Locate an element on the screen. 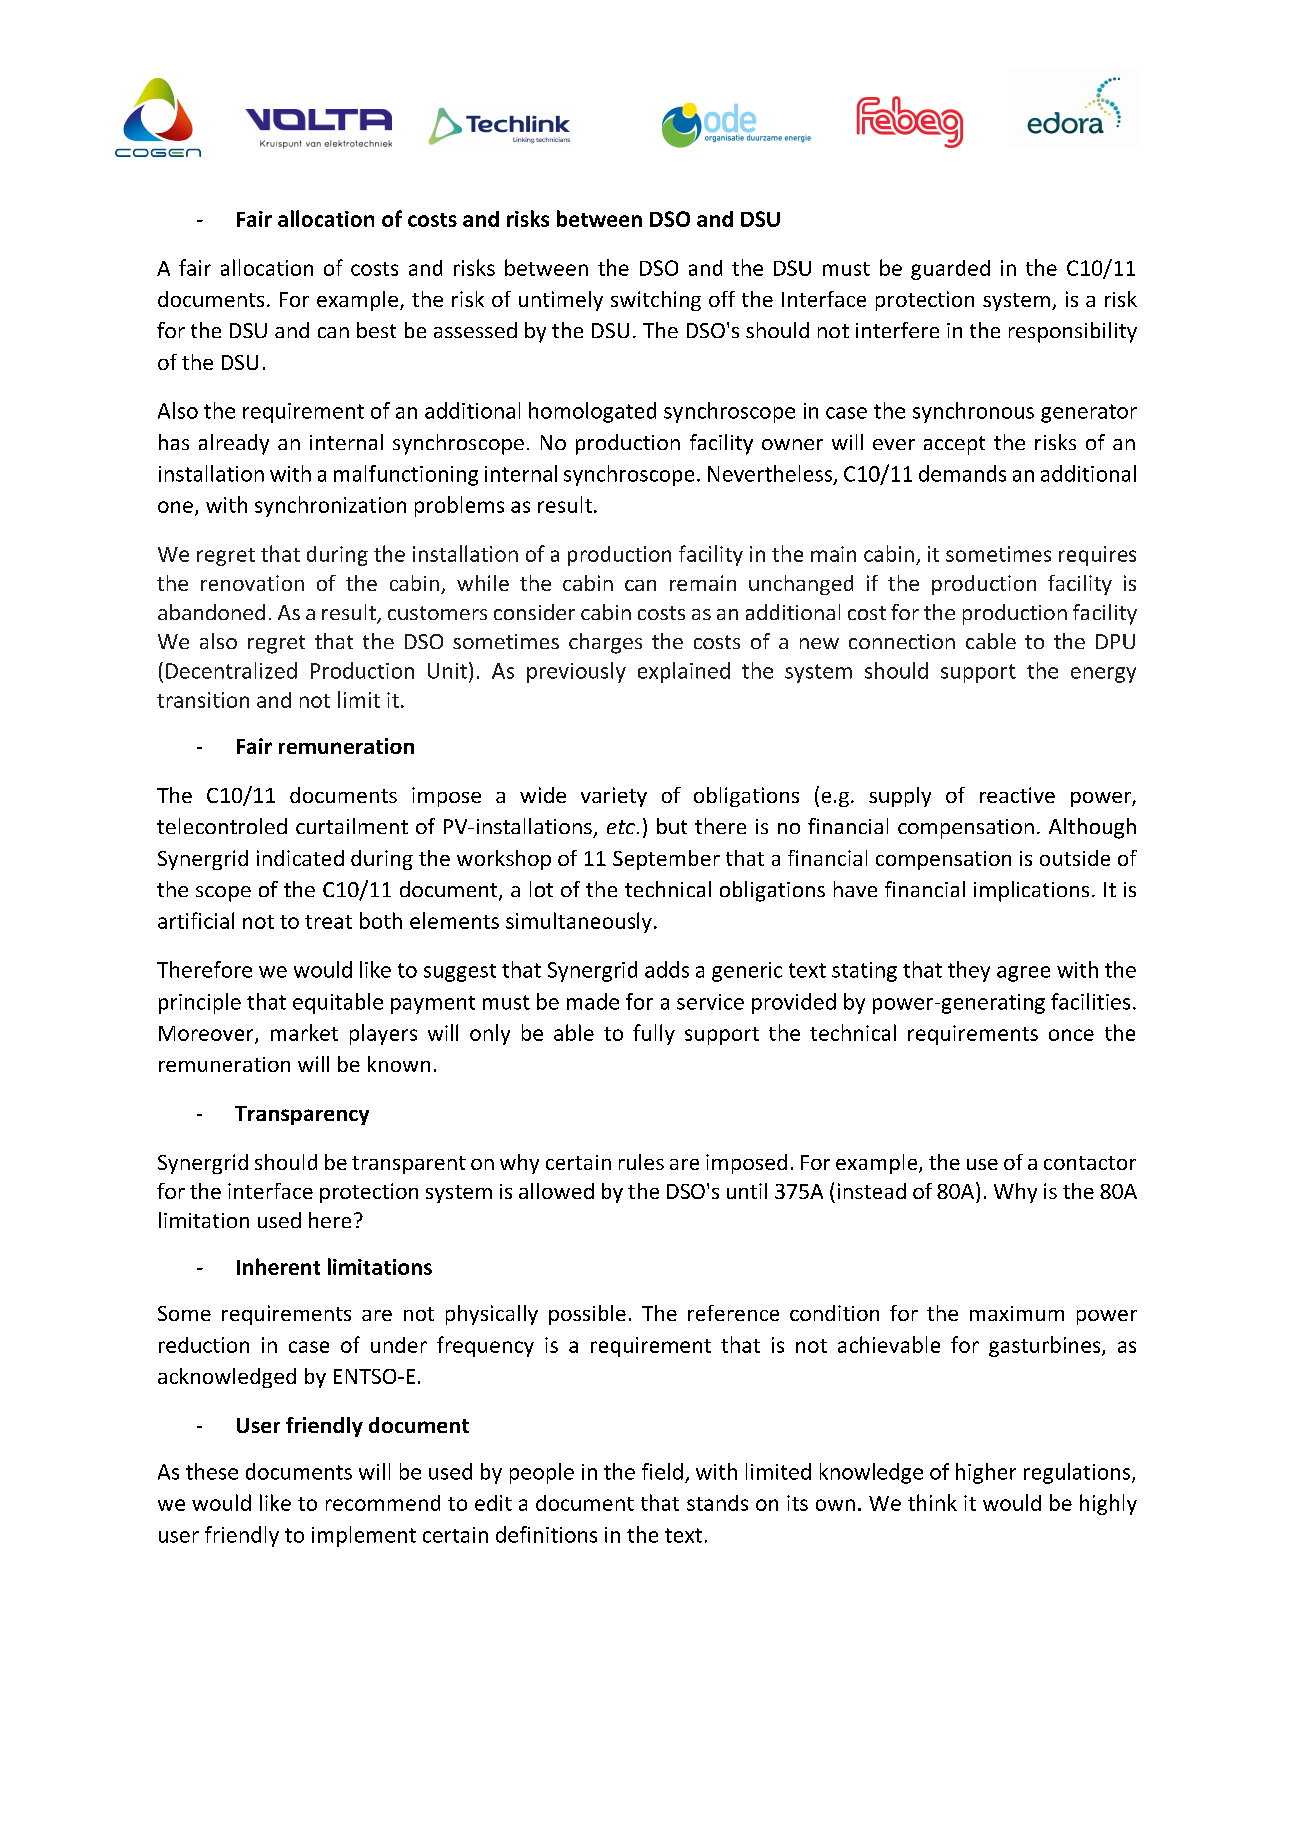 Image resolution: width=1293 pixels, height=1828 pixels. these is located at coordinates (212, 1471).
